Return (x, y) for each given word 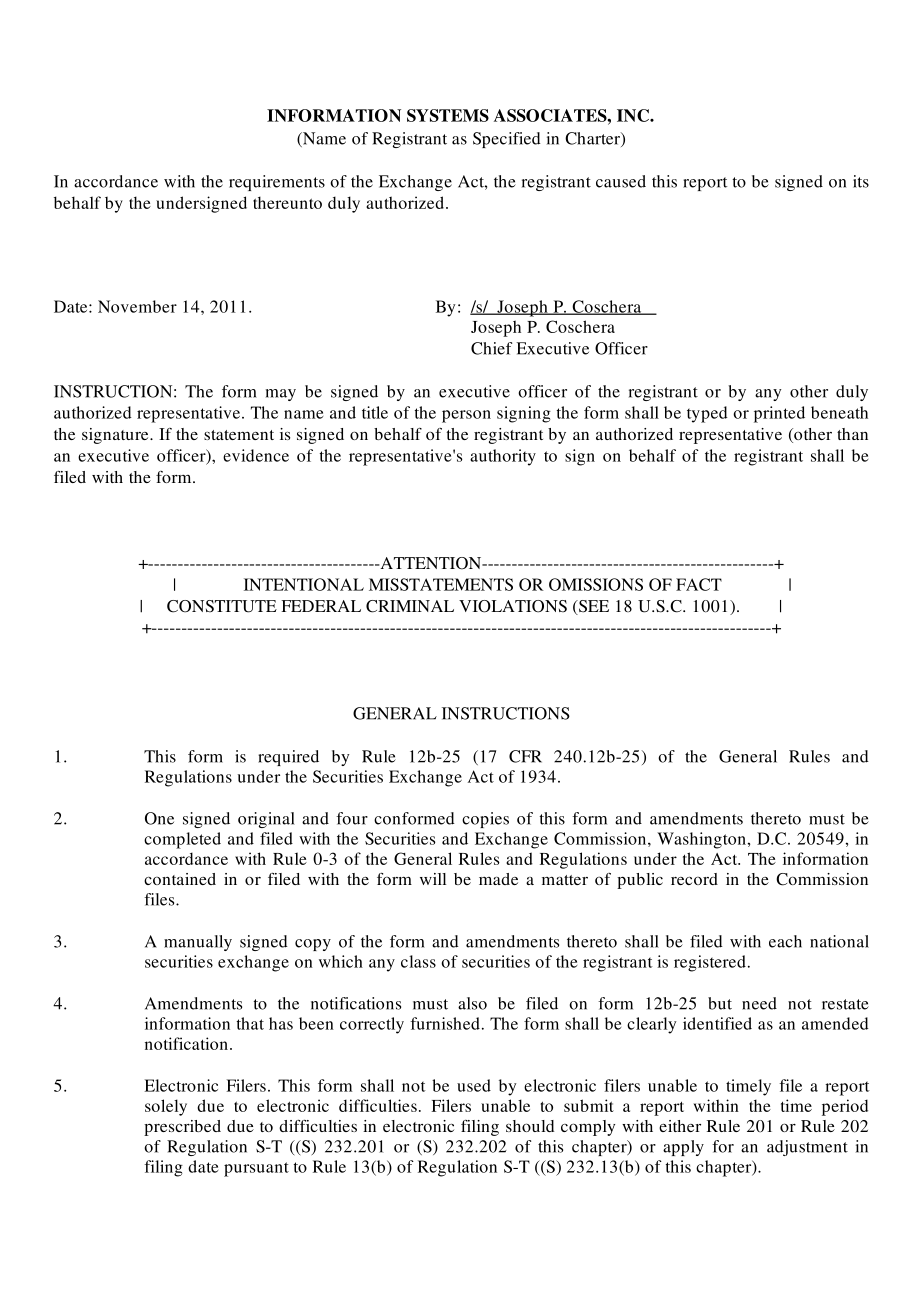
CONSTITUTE (222, 606)
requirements (277, 183)
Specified (507, 140)
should (530, 1126)
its (861, 181)
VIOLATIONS (513, 606)
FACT (699, 584)
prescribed (182, 1128)
